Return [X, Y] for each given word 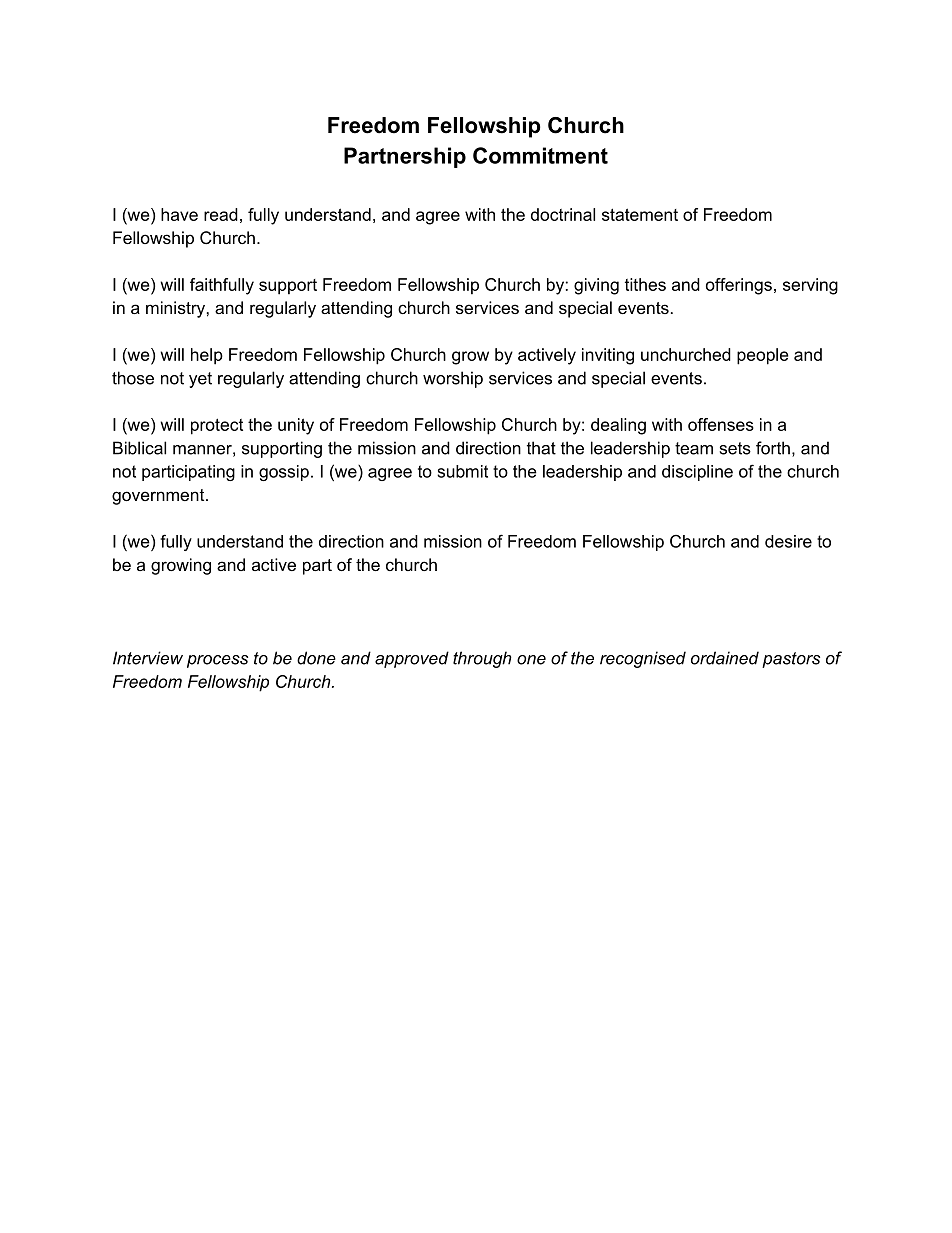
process [217, 661]
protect [217, 426]
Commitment [540, 155]
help [207, 356]
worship [453, 379]
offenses [721, 424]
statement [640, 214]
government [159, 497]
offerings [739, 286]
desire [788, 541]
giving [596, 286]
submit [462, 471]
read [221, 214]
